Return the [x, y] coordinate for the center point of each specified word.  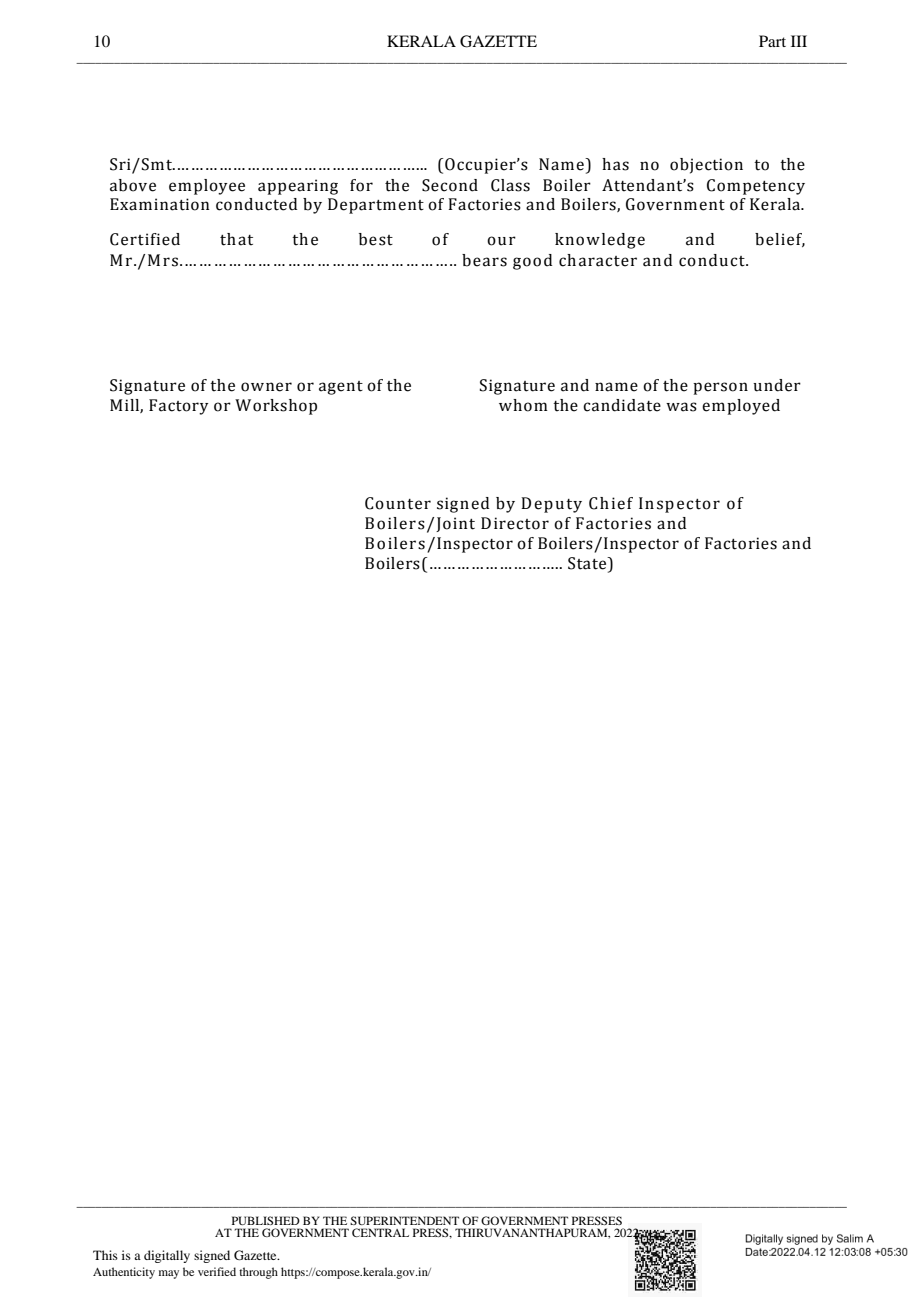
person [720, 388]
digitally [167, 1256]
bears [484, 260]
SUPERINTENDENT [404, 1220]
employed [741, 407]
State [588, 564]
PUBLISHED [266, 1220]
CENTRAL [380, 1232]
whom [523, 405]
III [799, 41]
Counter [398, 503]
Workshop [276, 407]
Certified [145, 239]
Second [450, 185]
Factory [179, 407]
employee [207, 187]
